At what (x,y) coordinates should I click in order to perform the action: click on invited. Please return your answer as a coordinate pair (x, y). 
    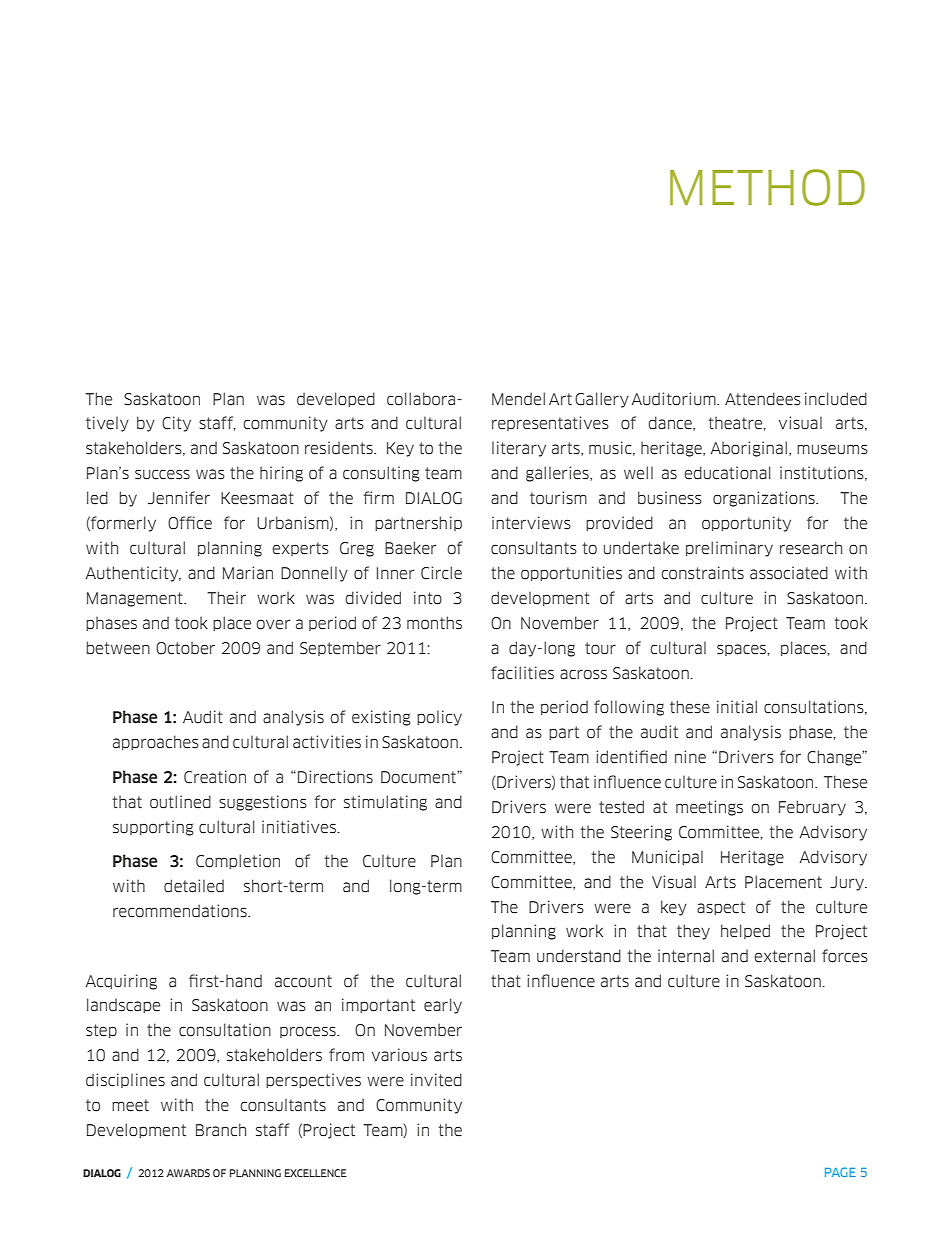
    Looking at the image, I should click on (436, 1080).
